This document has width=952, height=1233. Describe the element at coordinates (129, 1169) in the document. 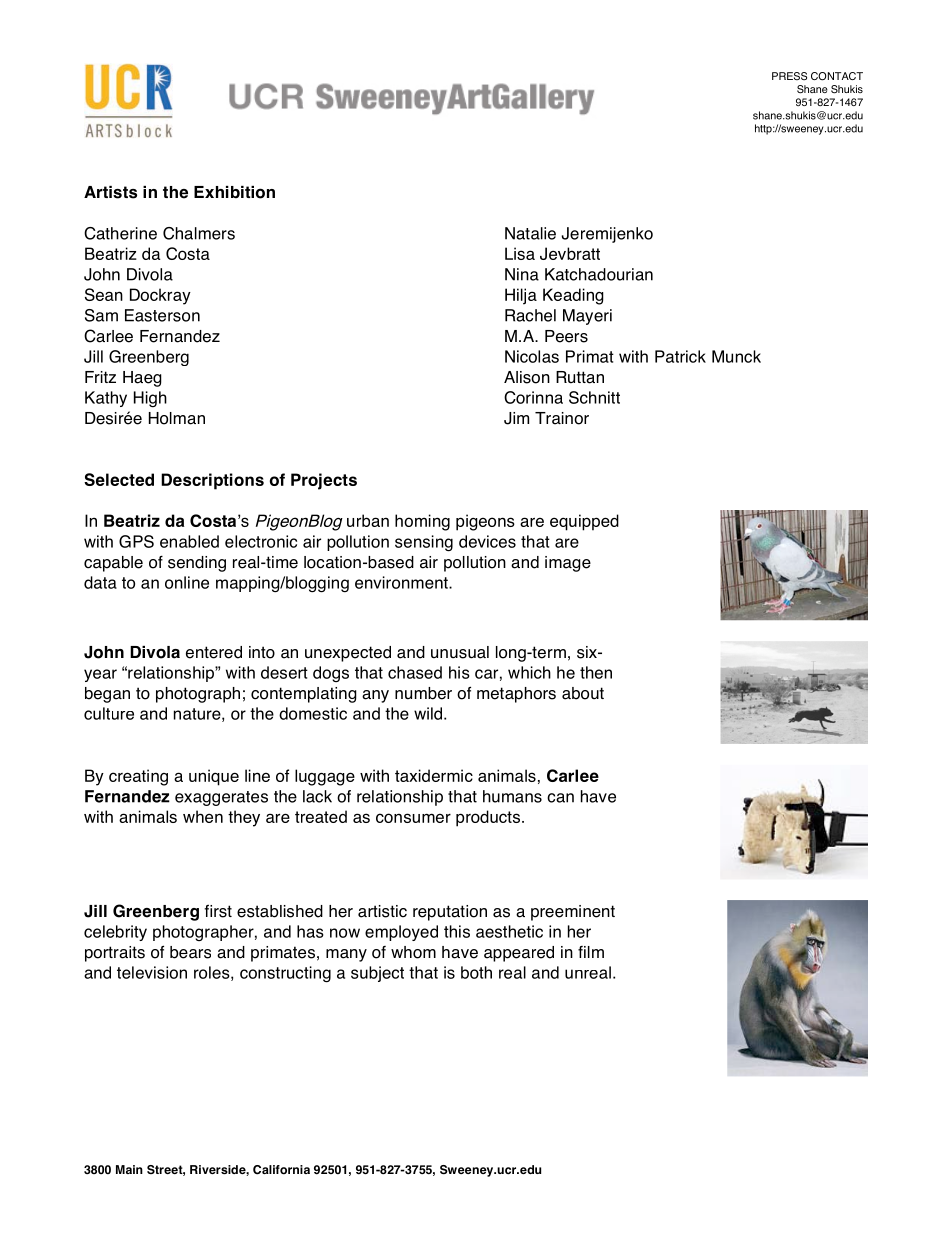

I see `Main` at that location.
